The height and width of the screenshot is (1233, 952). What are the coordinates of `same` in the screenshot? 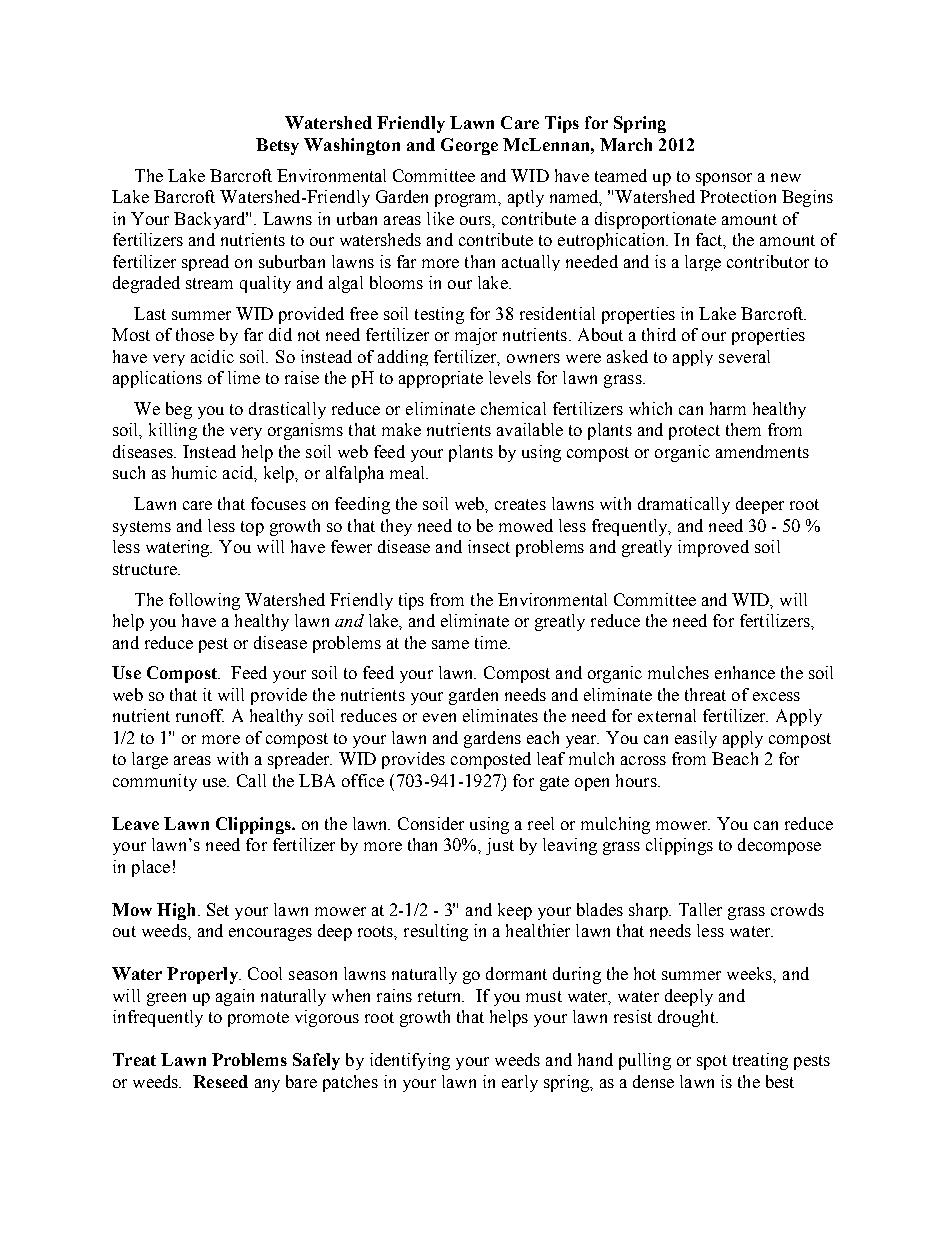 It's located at (450, 644).
